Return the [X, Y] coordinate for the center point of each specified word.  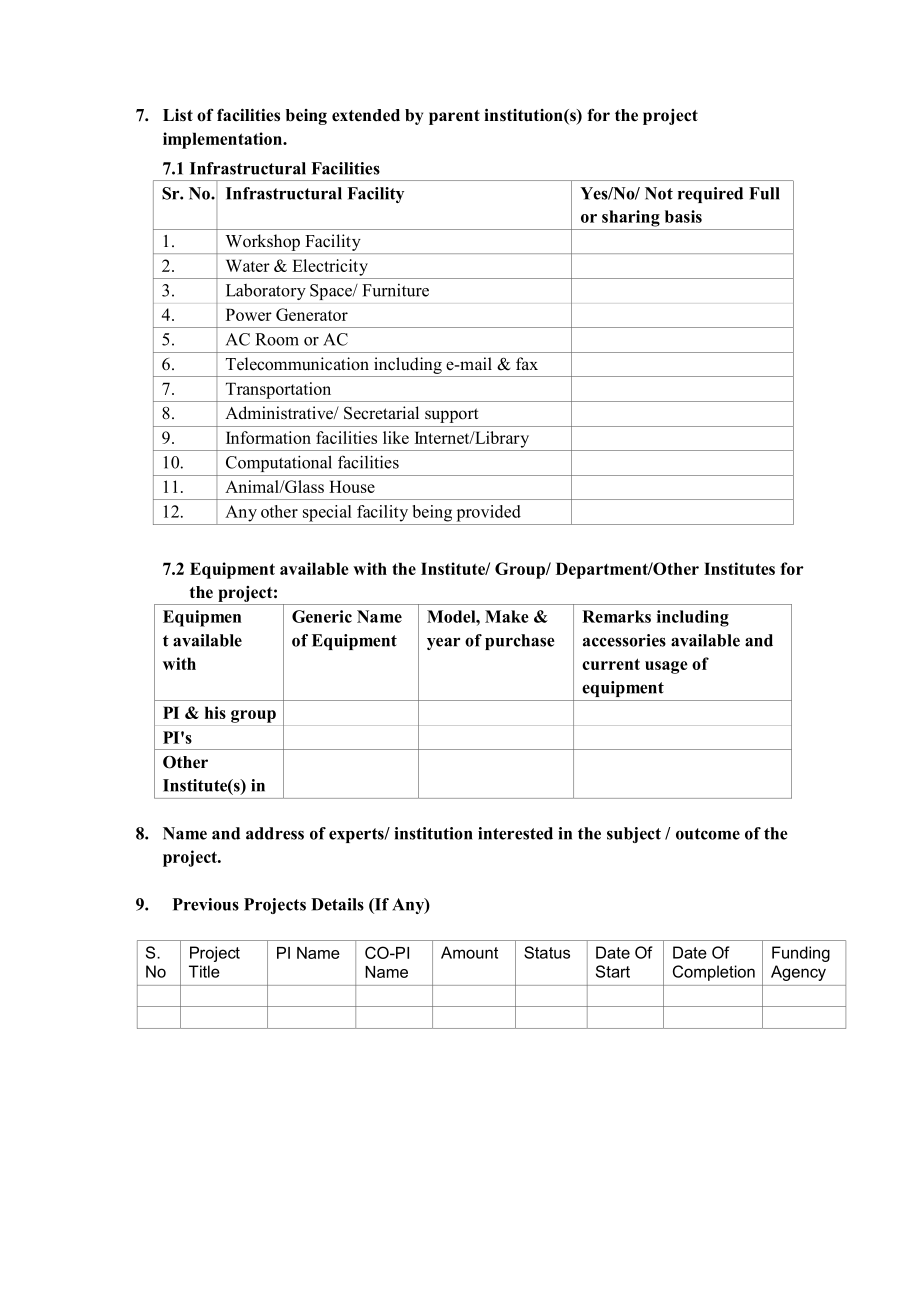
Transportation [278, 390]
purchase [520, 642]
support [452, 415]
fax [527, 363]
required [710, 195]
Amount [469, 952]
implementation [223, 140]
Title [204, 971]
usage [666, 667]
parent [454, 117]
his [215, 712]
